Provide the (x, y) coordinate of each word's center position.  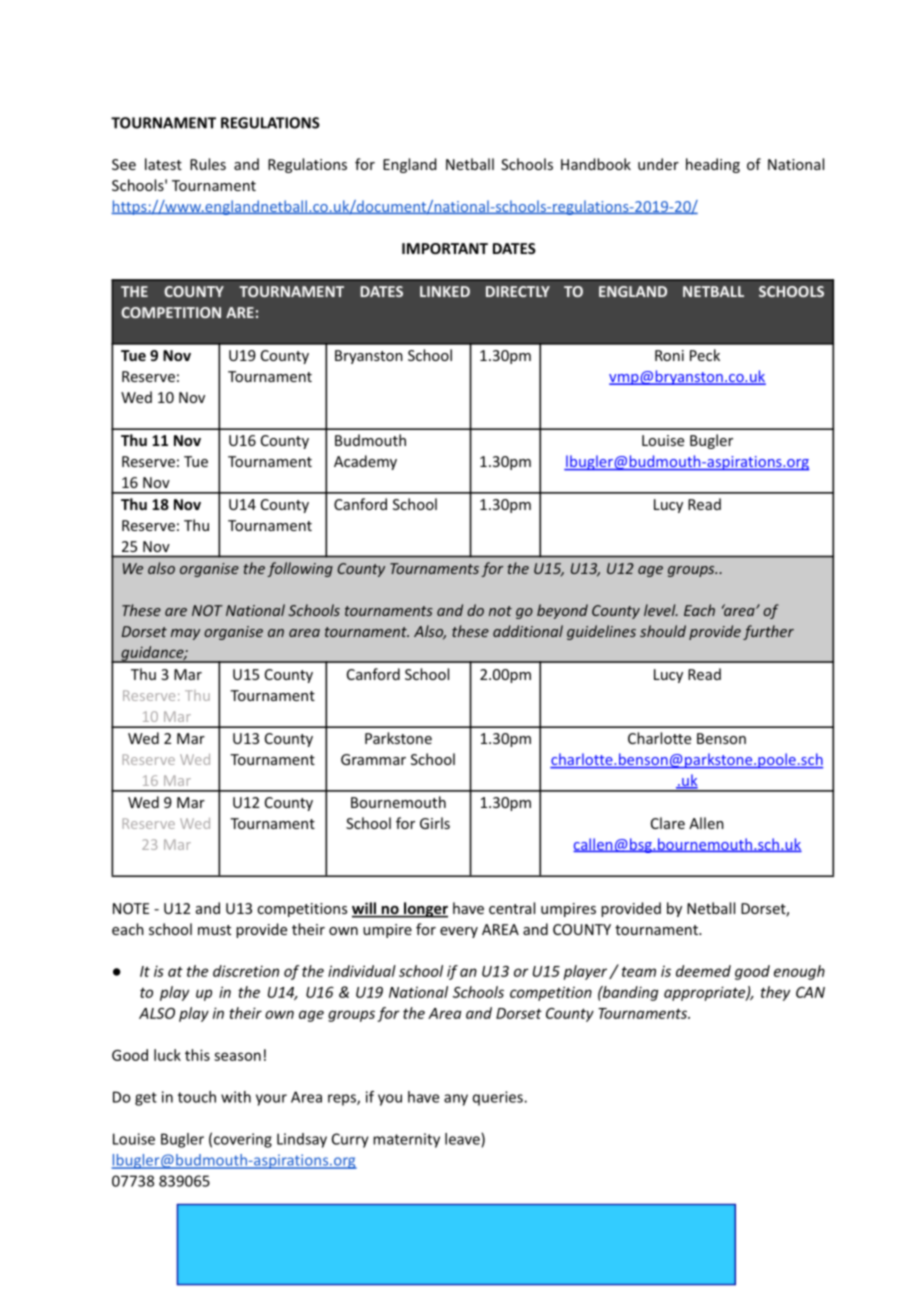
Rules (208, 164)
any (456, 1100)
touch (197, 1097)
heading (713, 165)
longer (425, 910)
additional (528, 631)
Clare (668, 823)
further (768, 632)
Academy (365, 462)
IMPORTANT (445, 248)
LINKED (445, 291)
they (775, 993)
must (214, 930)
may (185, 634)
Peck (705, 355)
